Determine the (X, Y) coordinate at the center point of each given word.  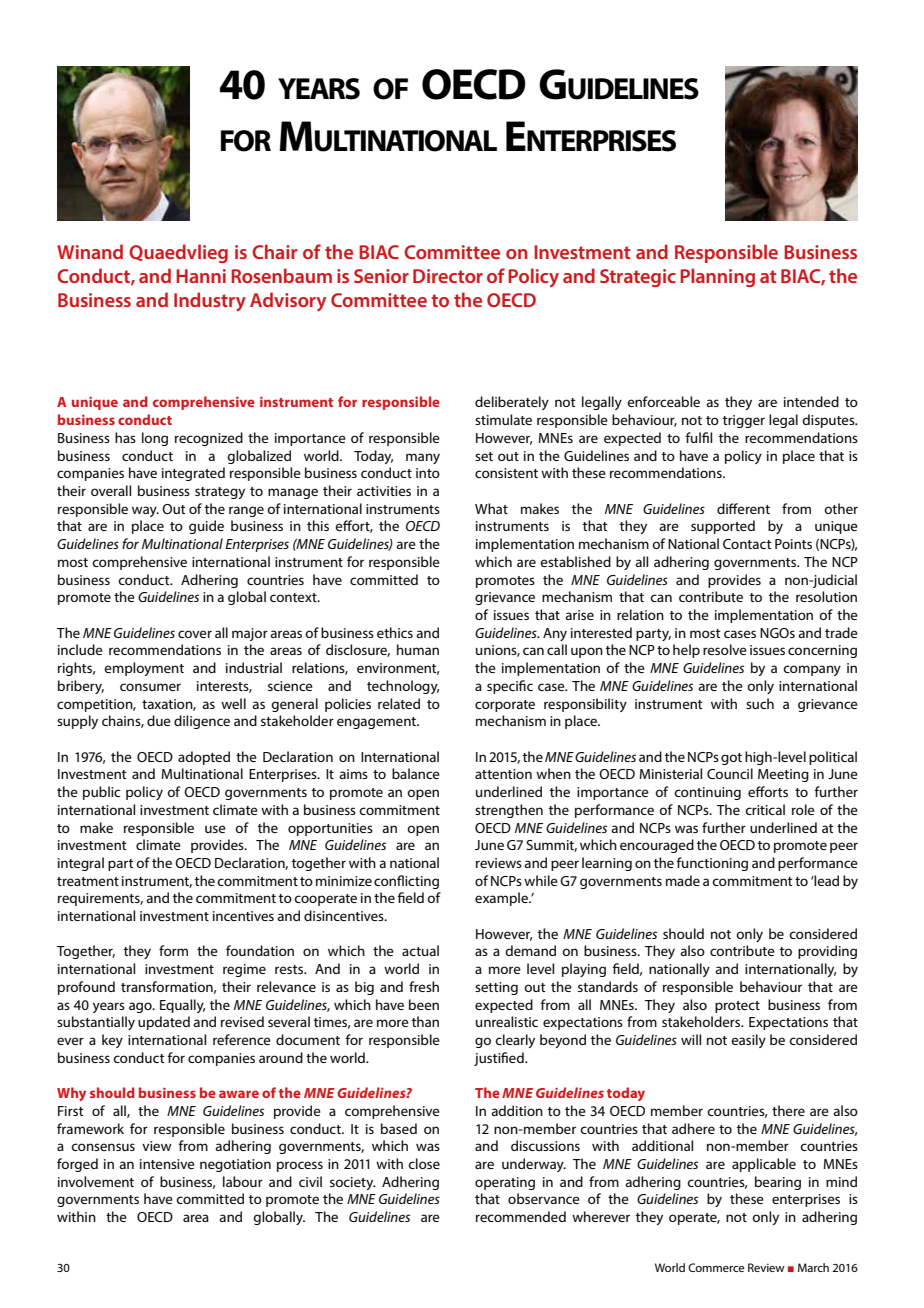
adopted (204, 758)
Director (448, 276)
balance (416, 773)
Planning (717, 277)
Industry (210, 302)
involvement (96, 1181)
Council (730, 773)
